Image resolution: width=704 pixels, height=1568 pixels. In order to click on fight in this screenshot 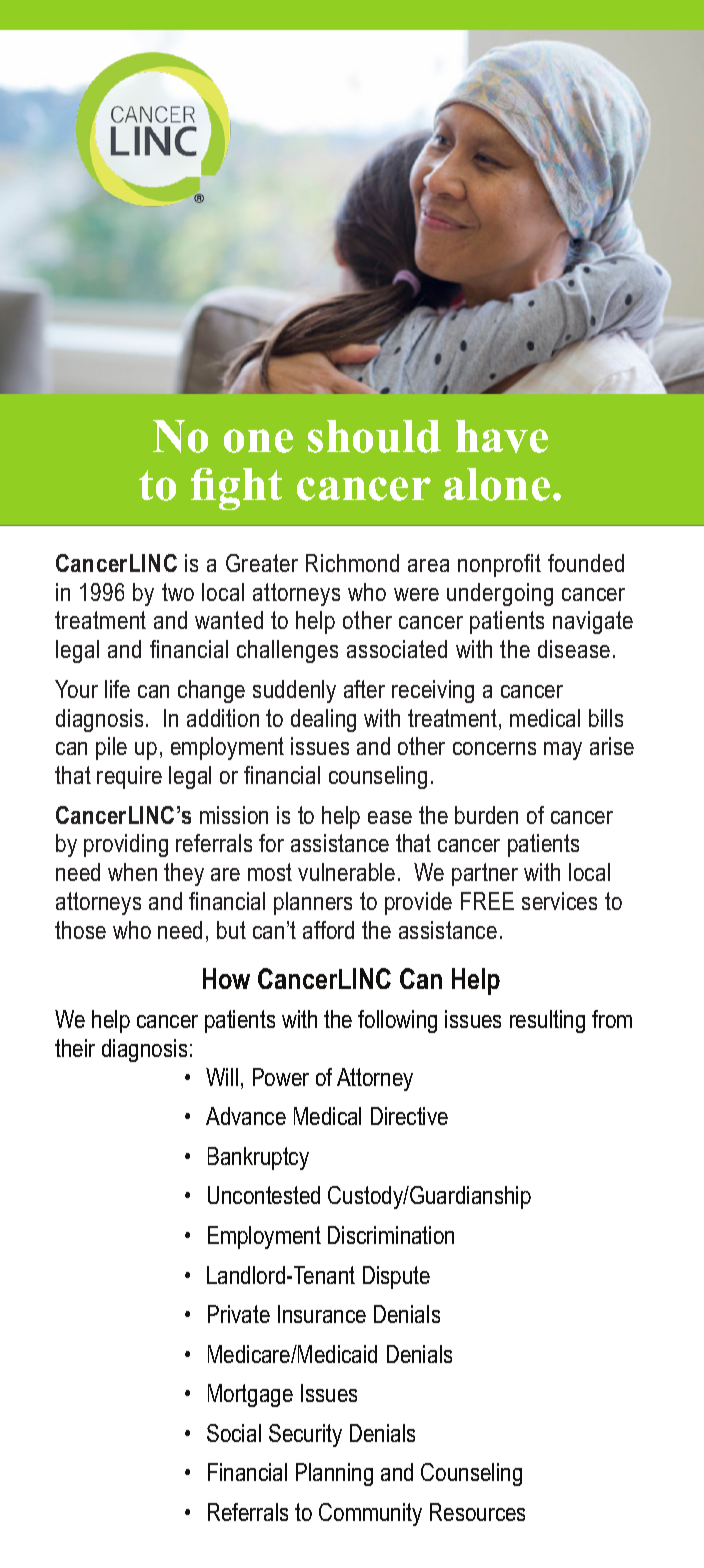, I will do `click(236, 489)`.
